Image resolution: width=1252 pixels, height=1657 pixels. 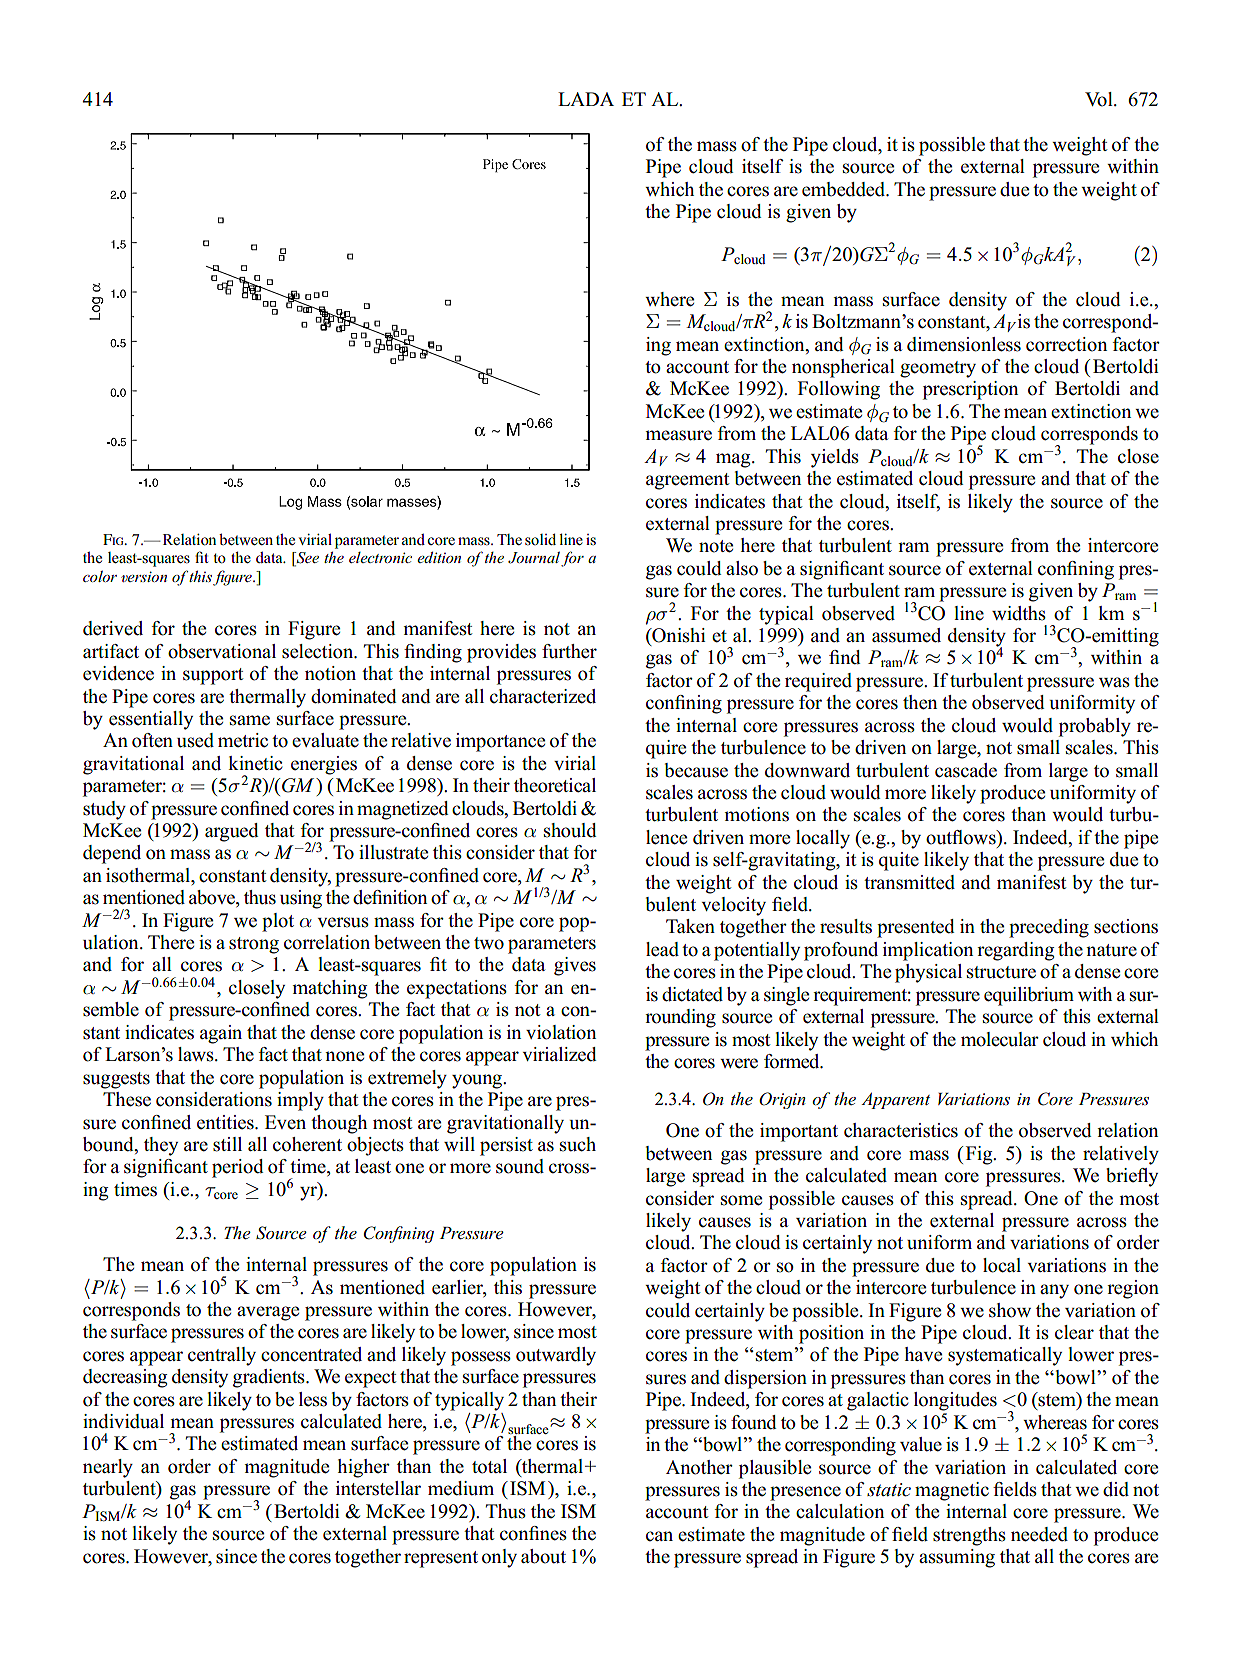 I want to click on nearly, so click(x=108, y=1468).
